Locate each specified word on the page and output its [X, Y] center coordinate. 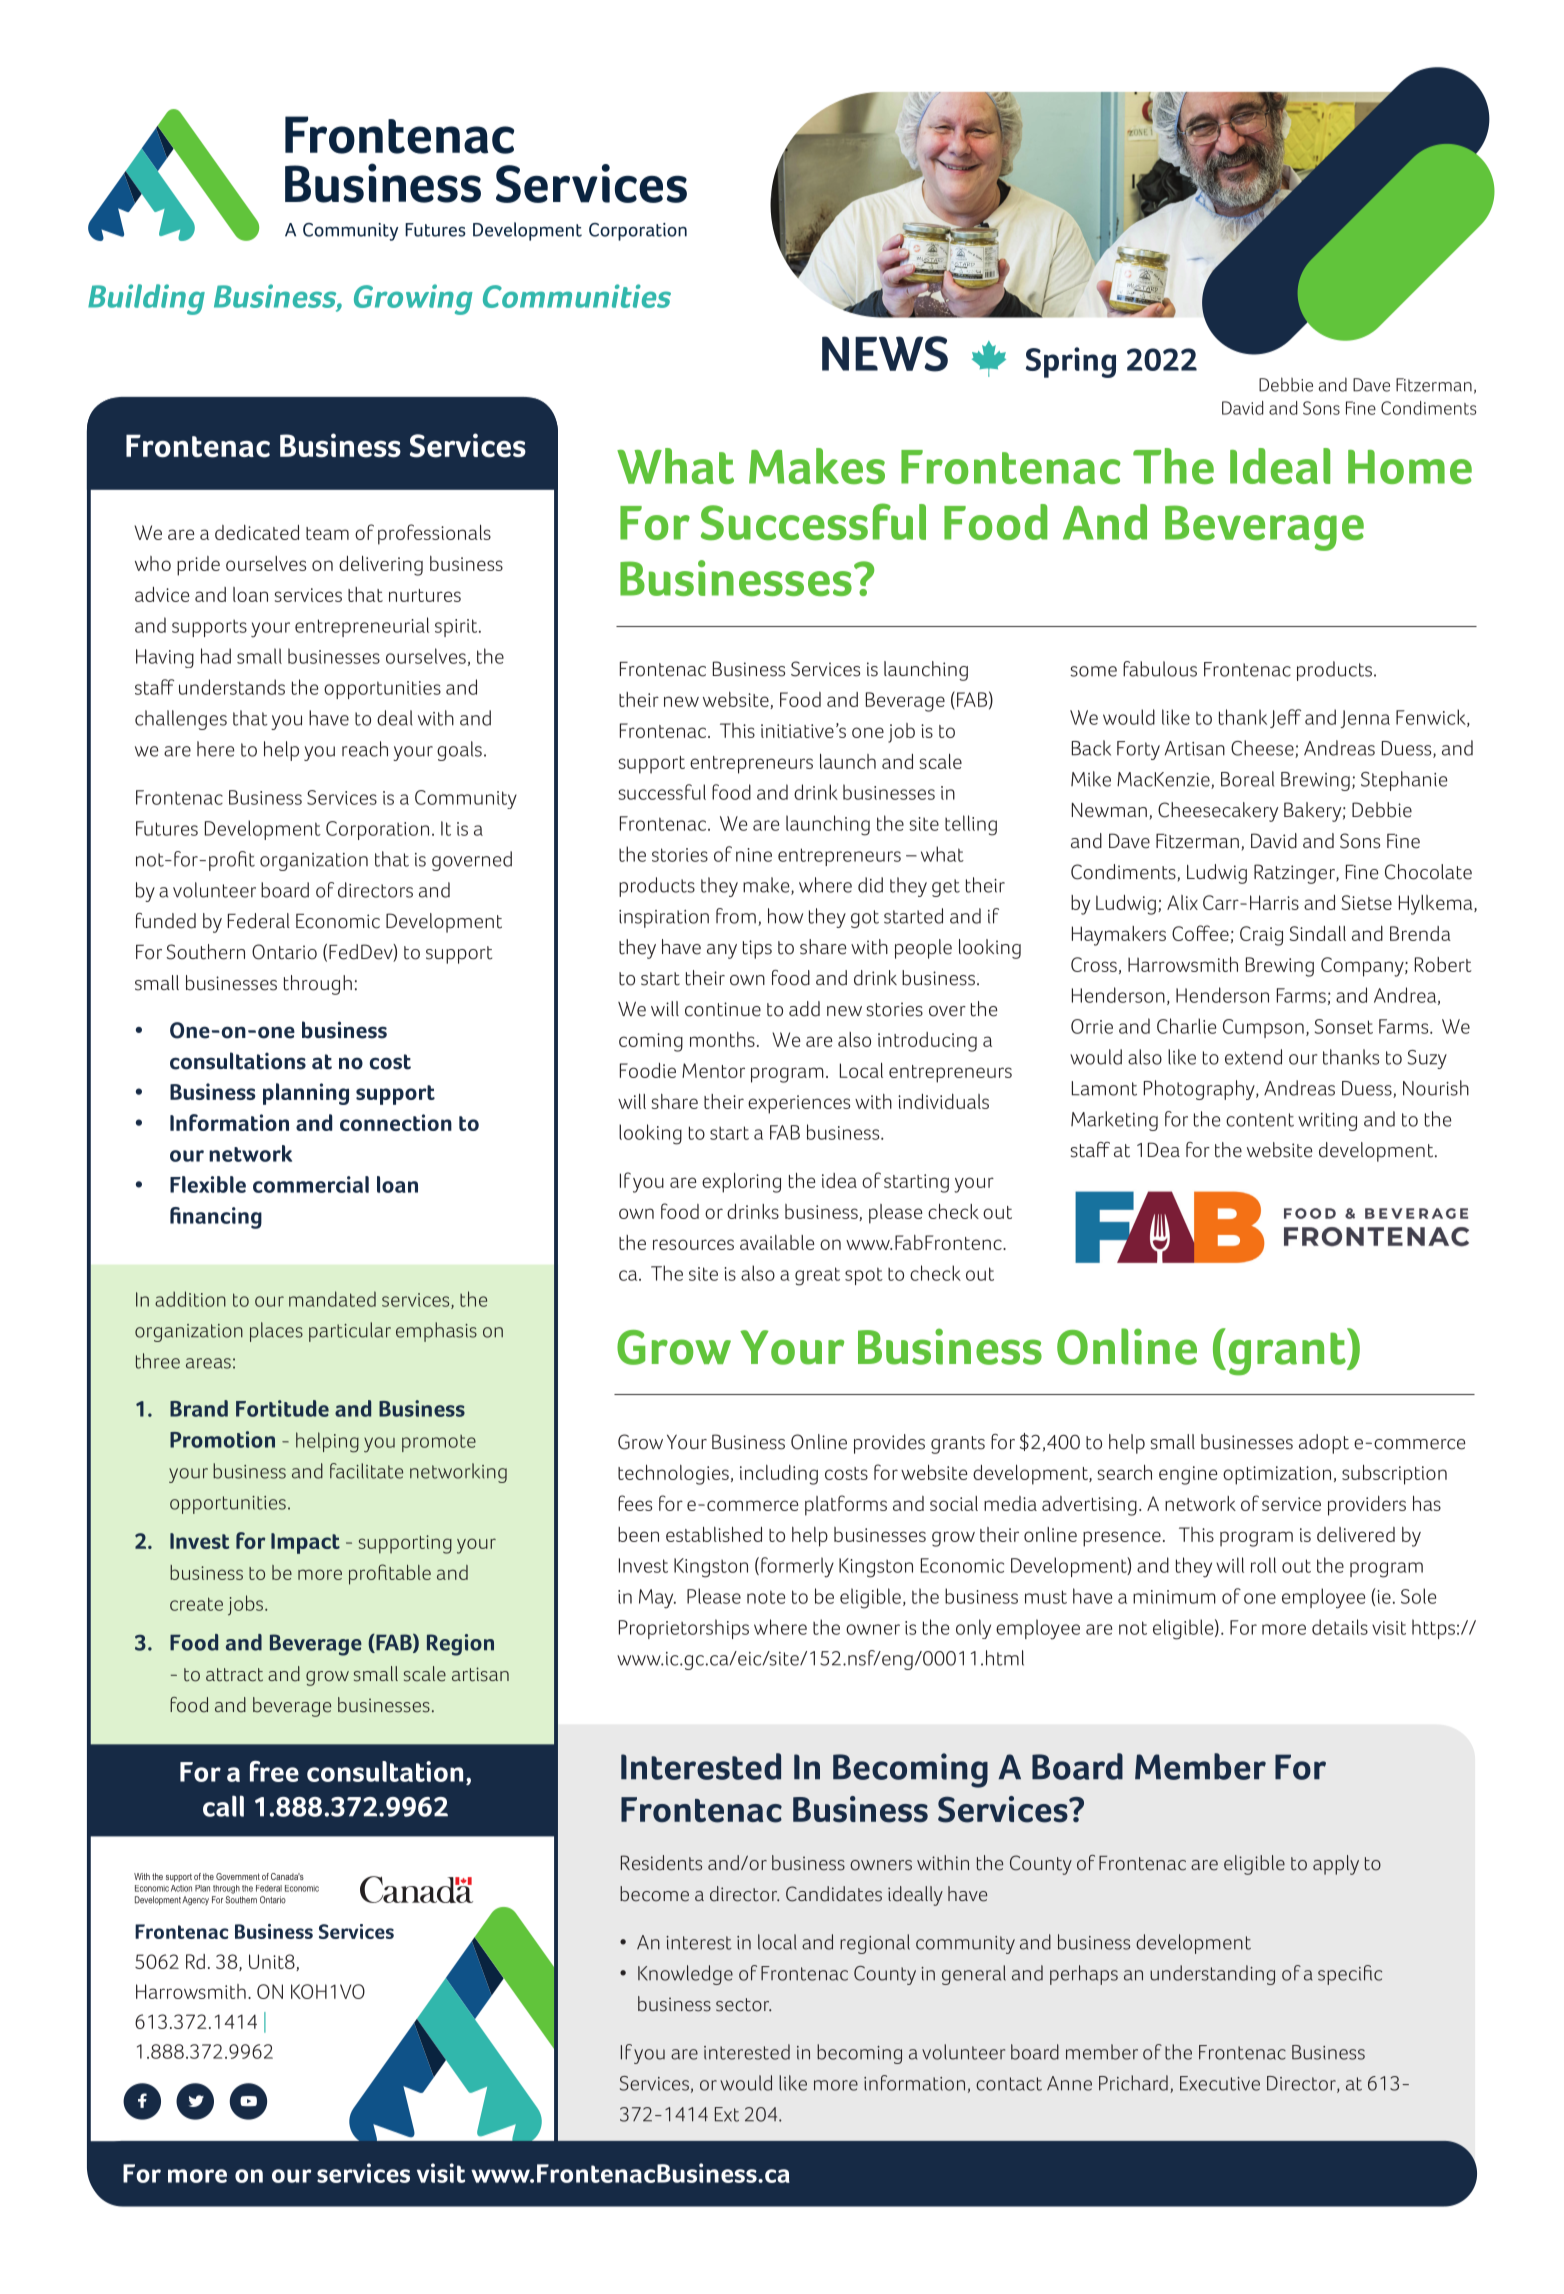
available [777, 1242]
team [327, 533]
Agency [195, 1900]
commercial [311, 1184]
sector [743, 2005]
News [885, 354]
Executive [1220, 2083]
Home [1410, 467]
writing [1327, 1122]
